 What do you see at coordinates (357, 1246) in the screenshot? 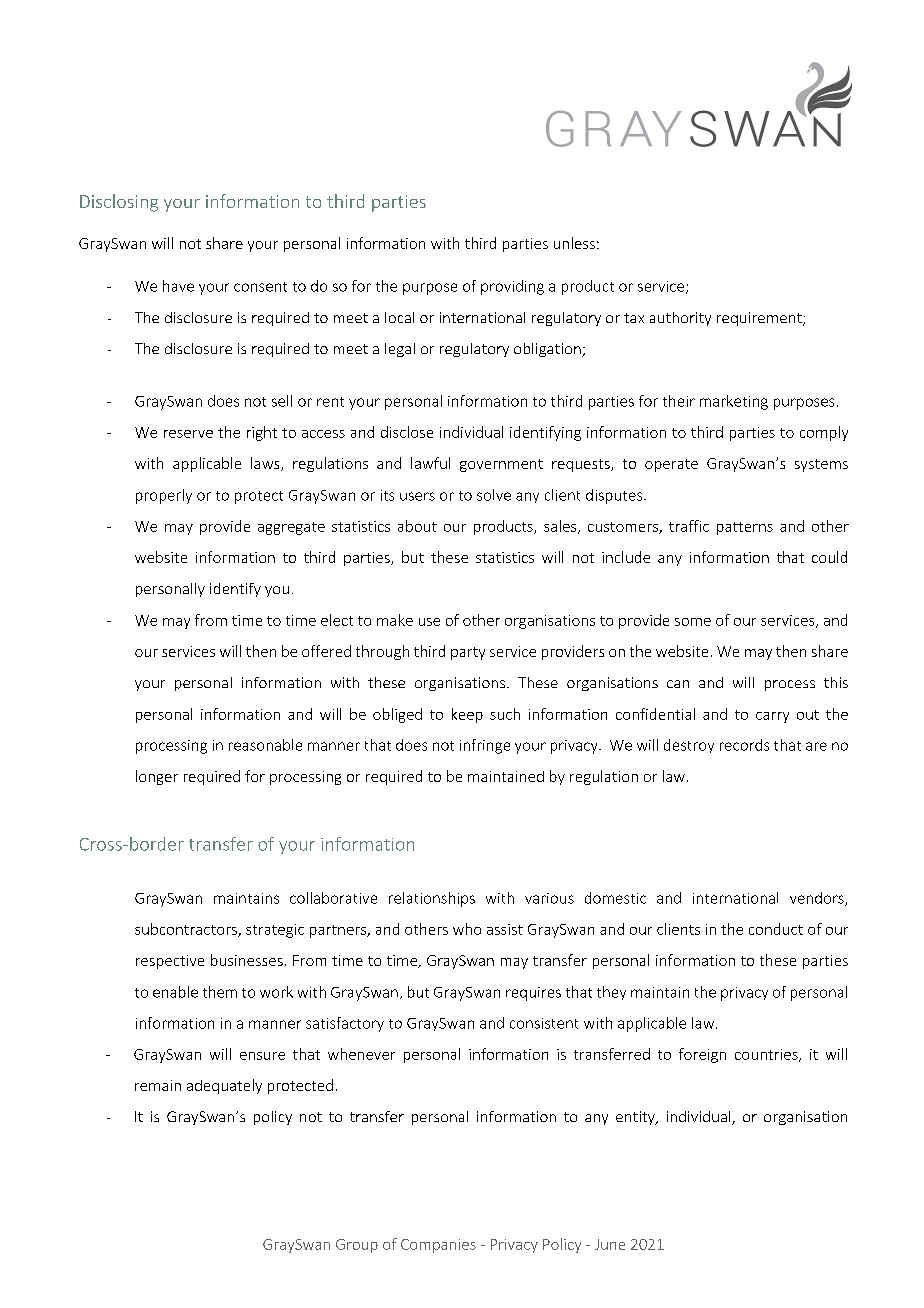
I see `Group` at bounding box center [357, 1246].
